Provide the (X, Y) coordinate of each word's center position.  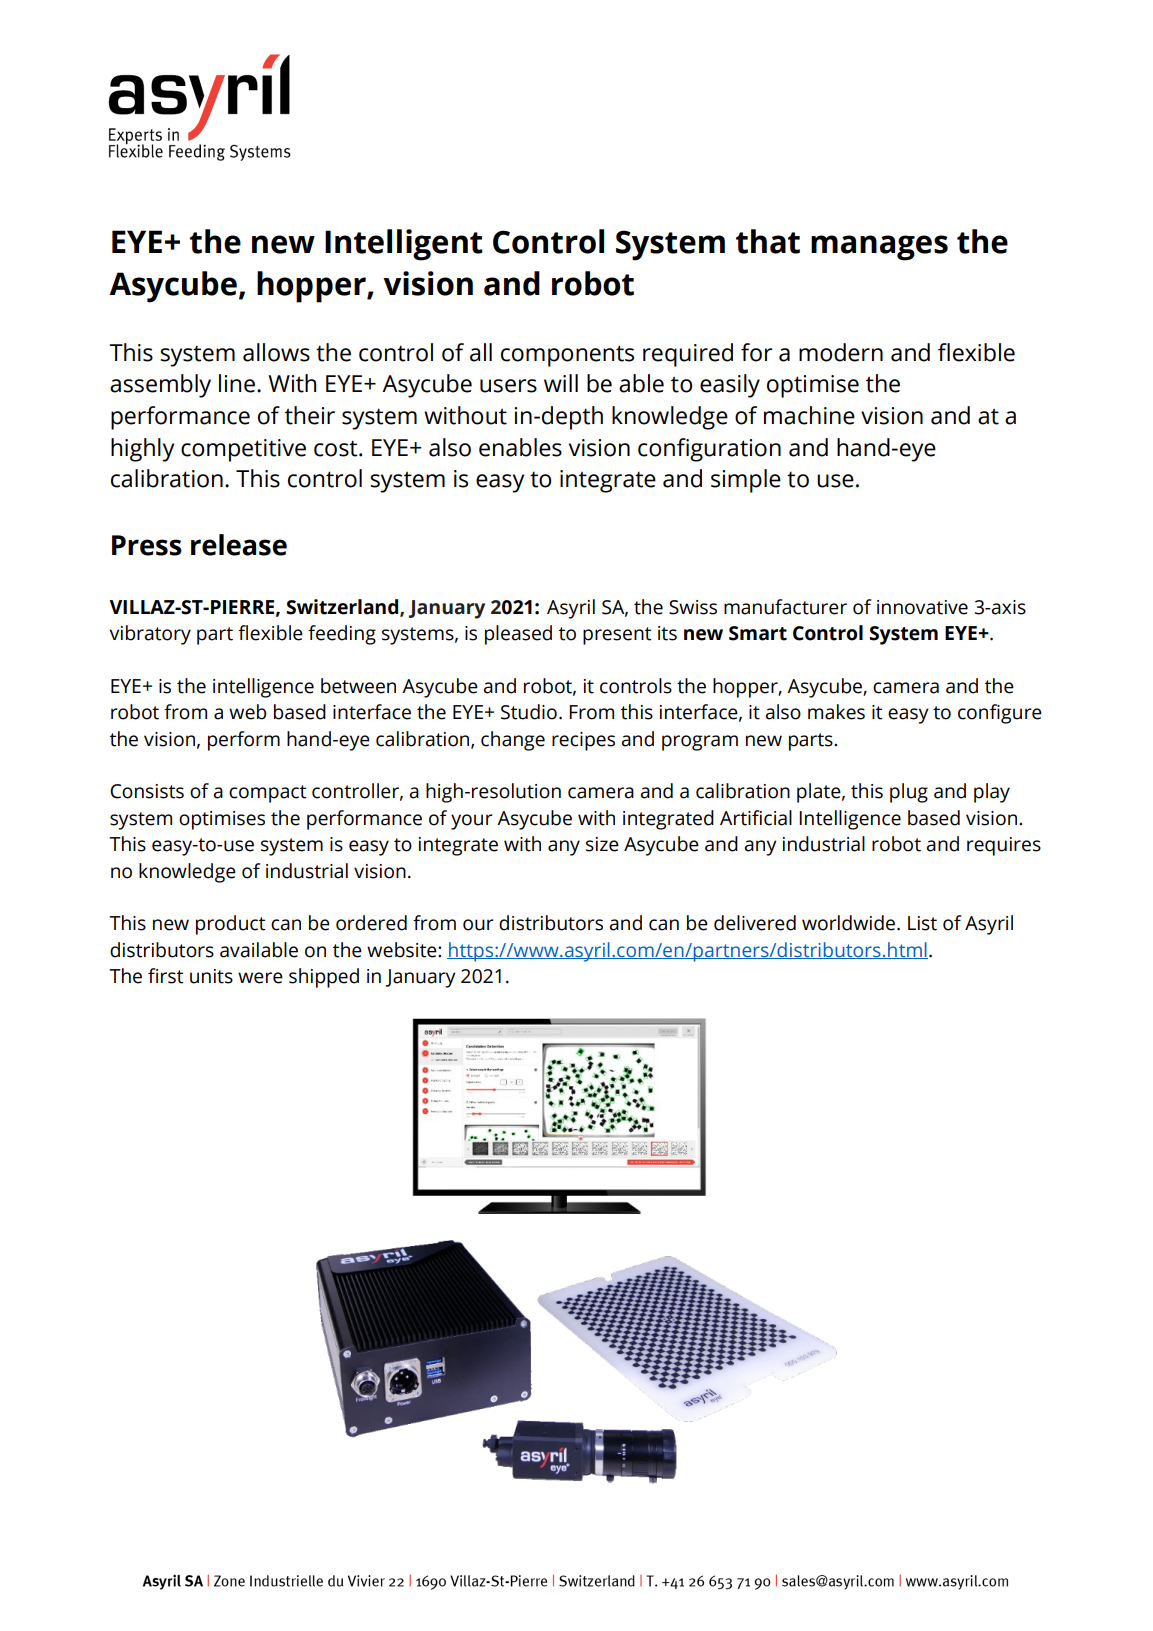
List (922, 923)
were (260, 978)
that (768, 241)
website (403, 950)
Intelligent (404, 245)
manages (879, 248)
